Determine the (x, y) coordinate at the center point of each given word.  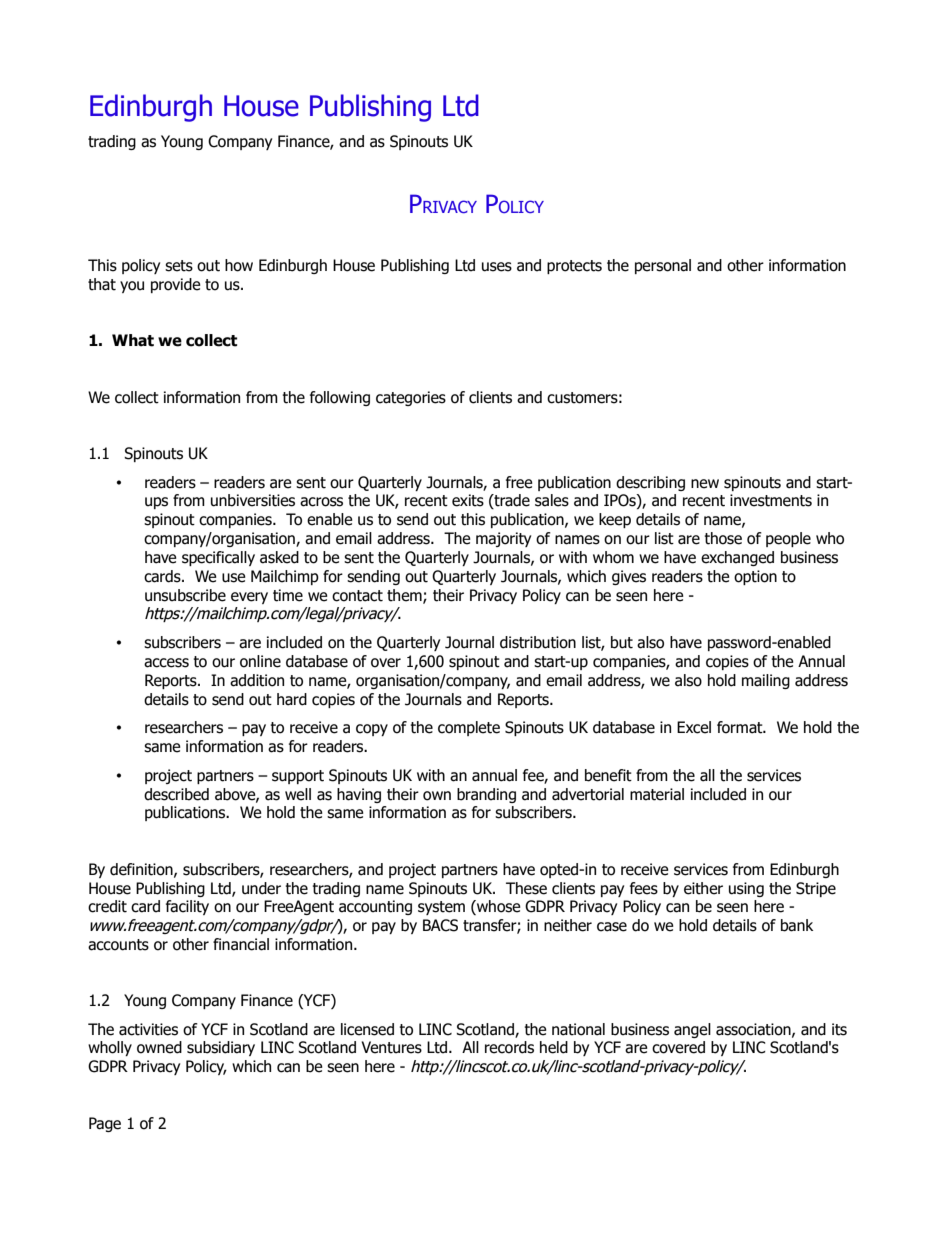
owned (159, 1047)
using (746, 889)
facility (187, 907)
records (509, 1047)
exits (468, 500)
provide (176, 285)
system (441, 908)
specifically (218, 558)
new (705, 484)
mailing (766, 681)
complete (469, 728)
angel (692, 1030)
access (166, 663)
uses (497, 267)
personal (663, 266)
